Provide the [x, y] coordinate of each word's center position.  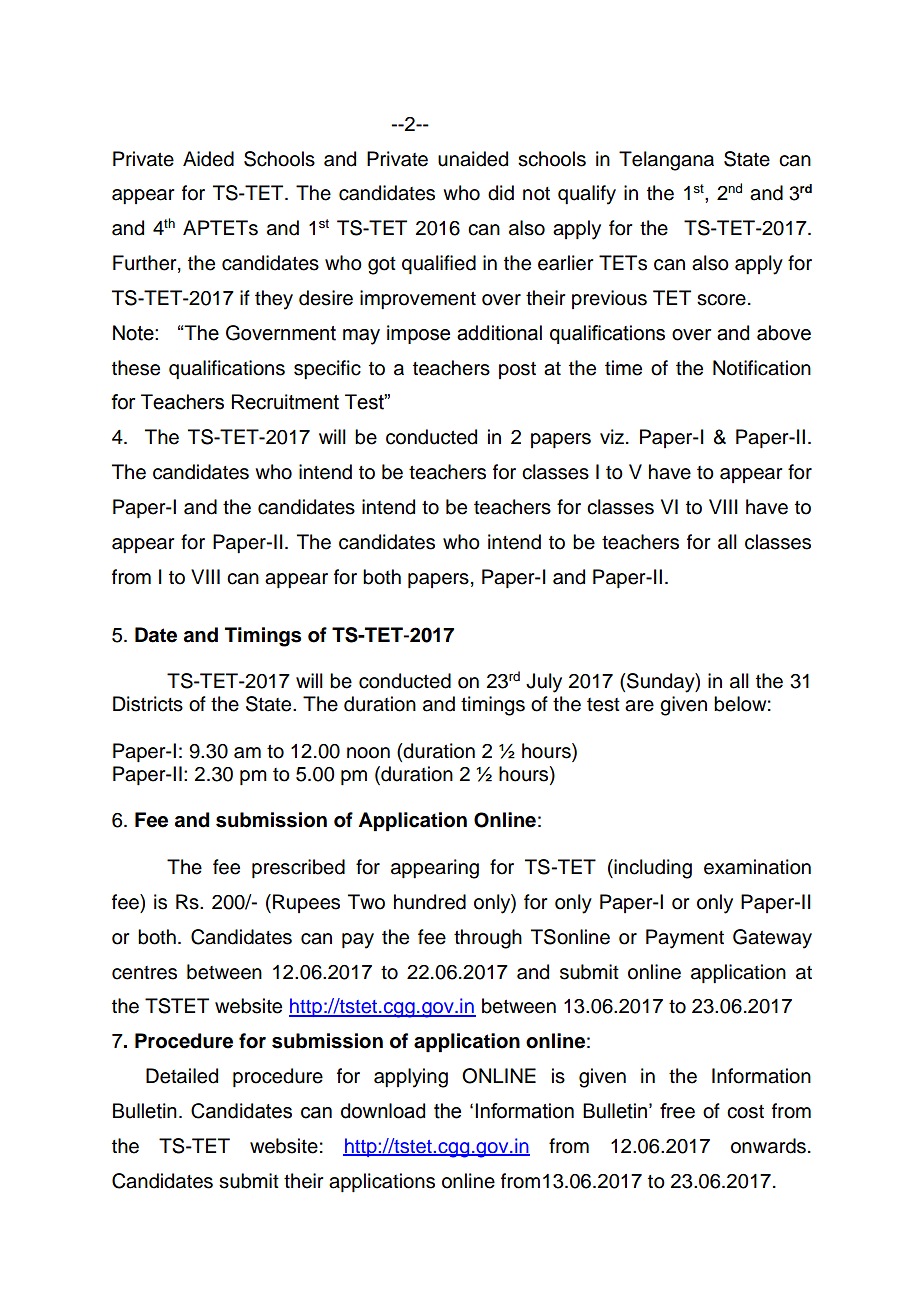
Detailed [182, 1076]
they [274, 300]
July [544, 683]
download [383, 1111]
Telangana [666, 161]
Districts [148, 704]
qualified [439, 264]
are [639, 706]
